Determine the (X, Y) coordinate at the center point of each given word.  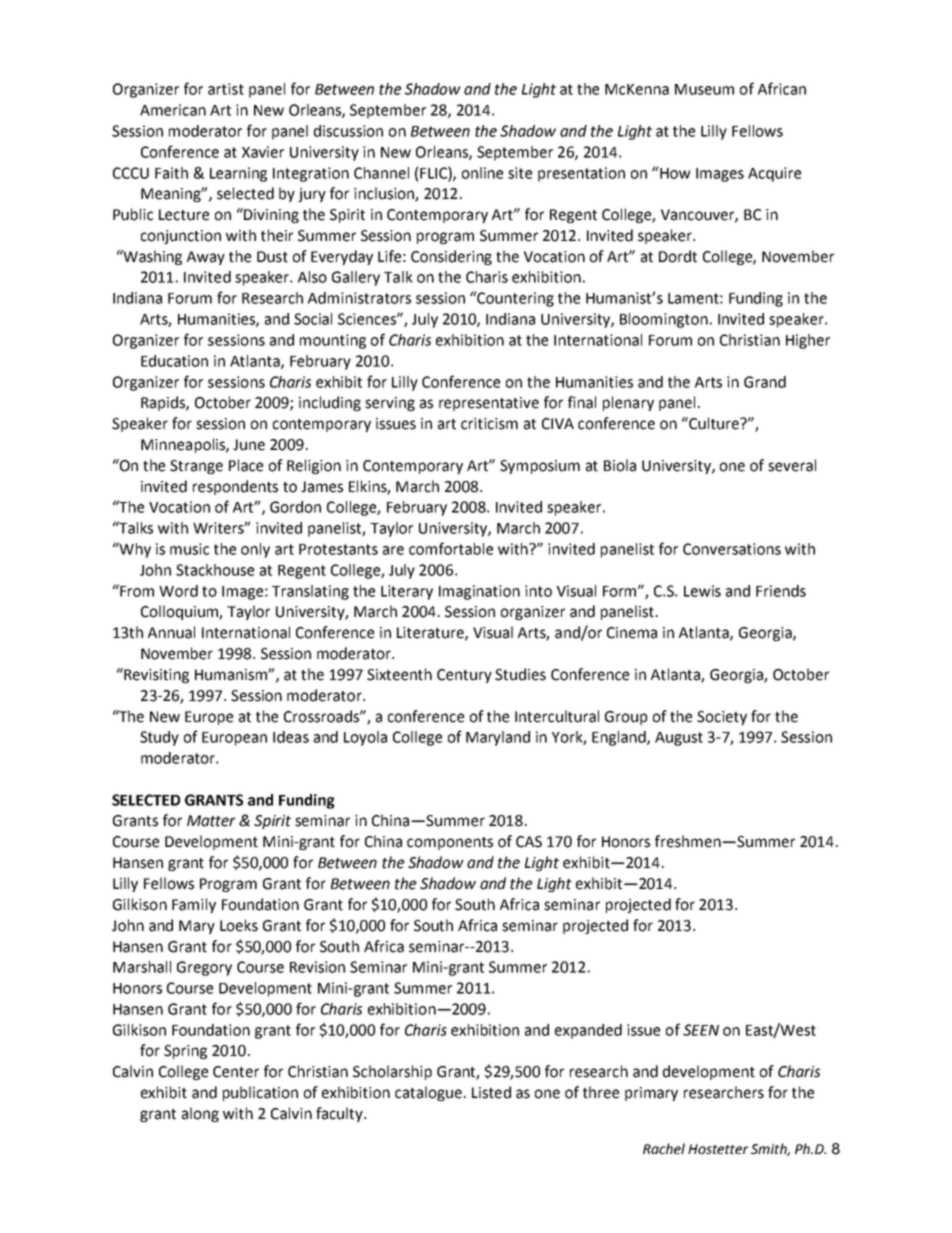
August (679, 739)
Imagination (479, 592)
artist (226, 89)
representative (489, 404)
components (450, 843)
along (200, 1114)
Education (174, 361)
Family (194, 905)
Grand (765, 382)
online (482, 173)
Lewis (702, 591)
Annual (171, 632)
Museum (704, 89)
